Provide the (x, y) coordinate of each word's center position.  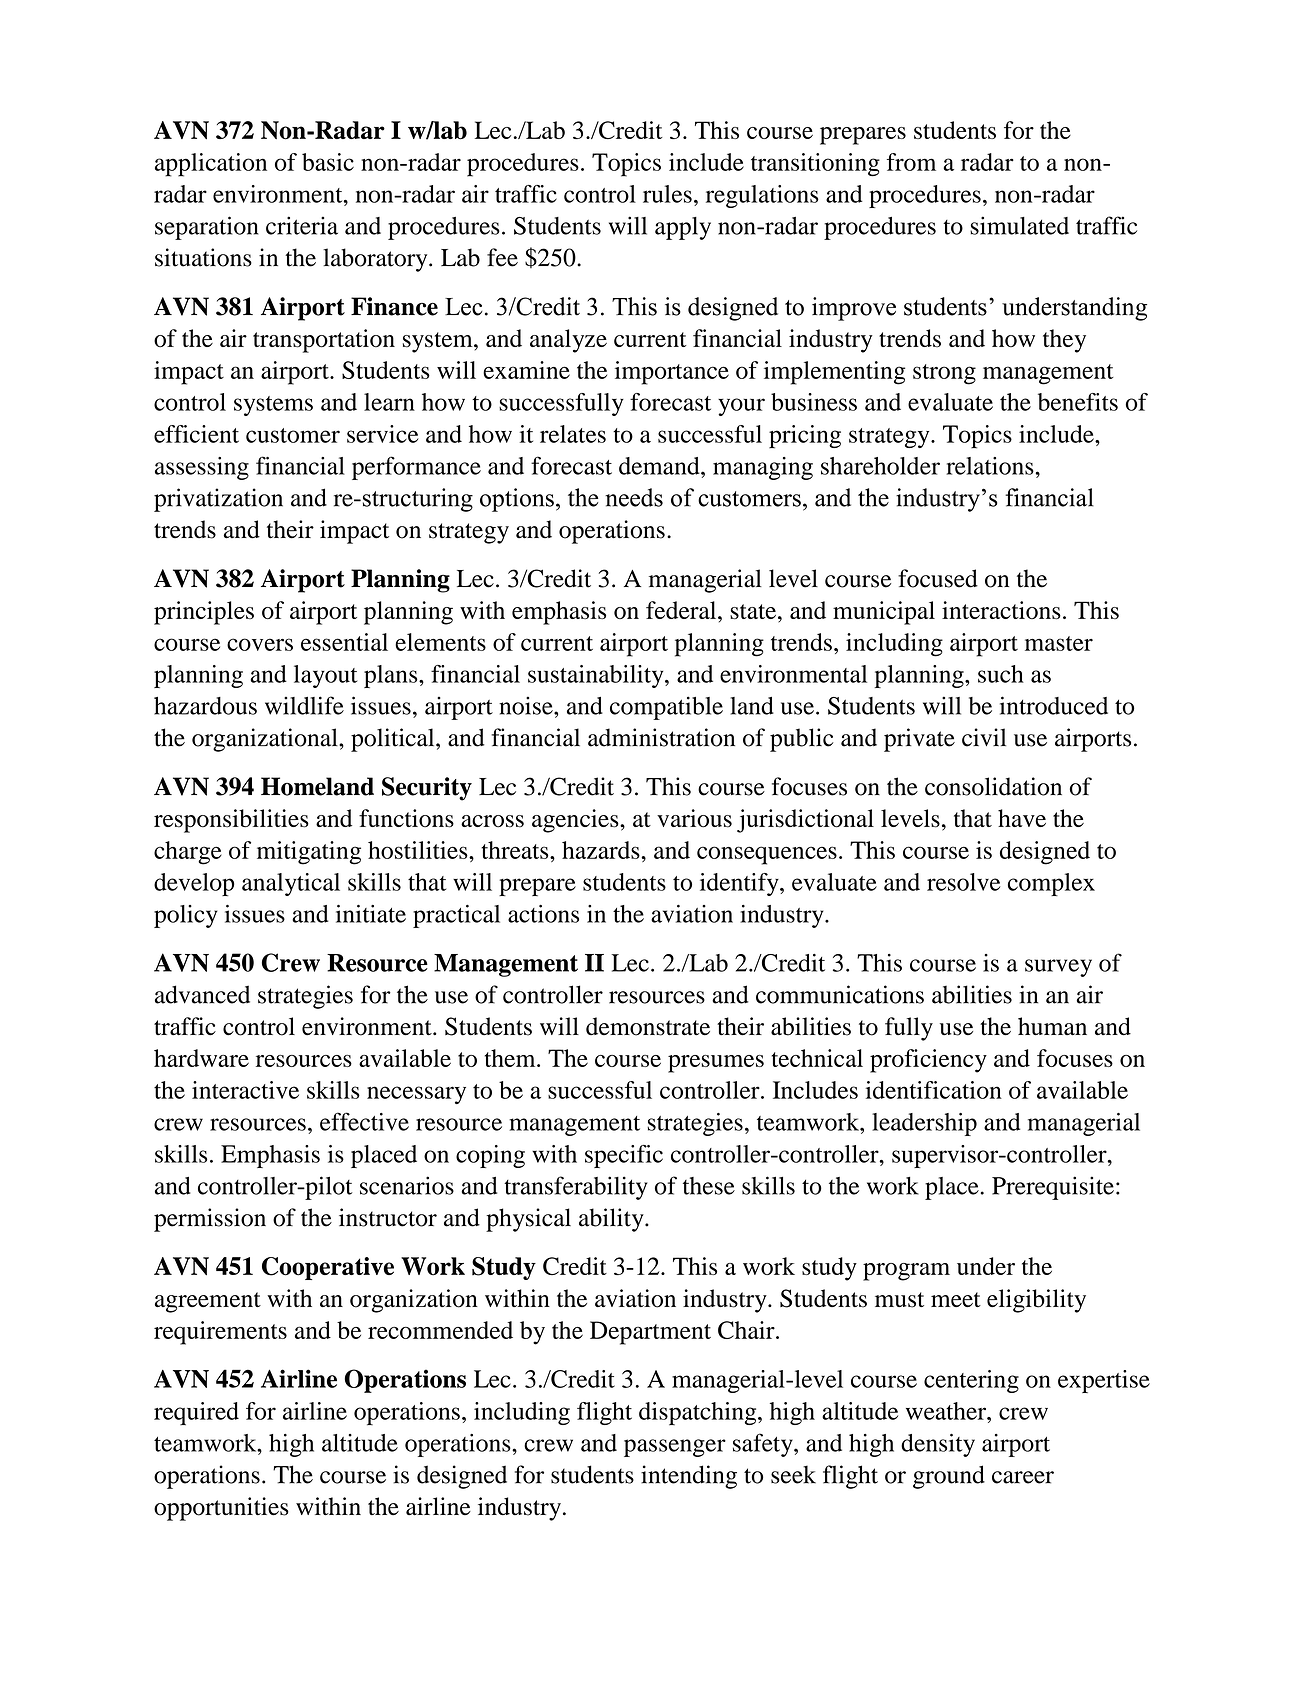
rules (667, 194)
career (1023, 1477)
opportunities (221, 1509)
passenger (675, 1448)
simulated (1019, 225)
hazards (602, 850)
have (1022, 818)
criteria (302, 225)
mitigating (309, 853)
